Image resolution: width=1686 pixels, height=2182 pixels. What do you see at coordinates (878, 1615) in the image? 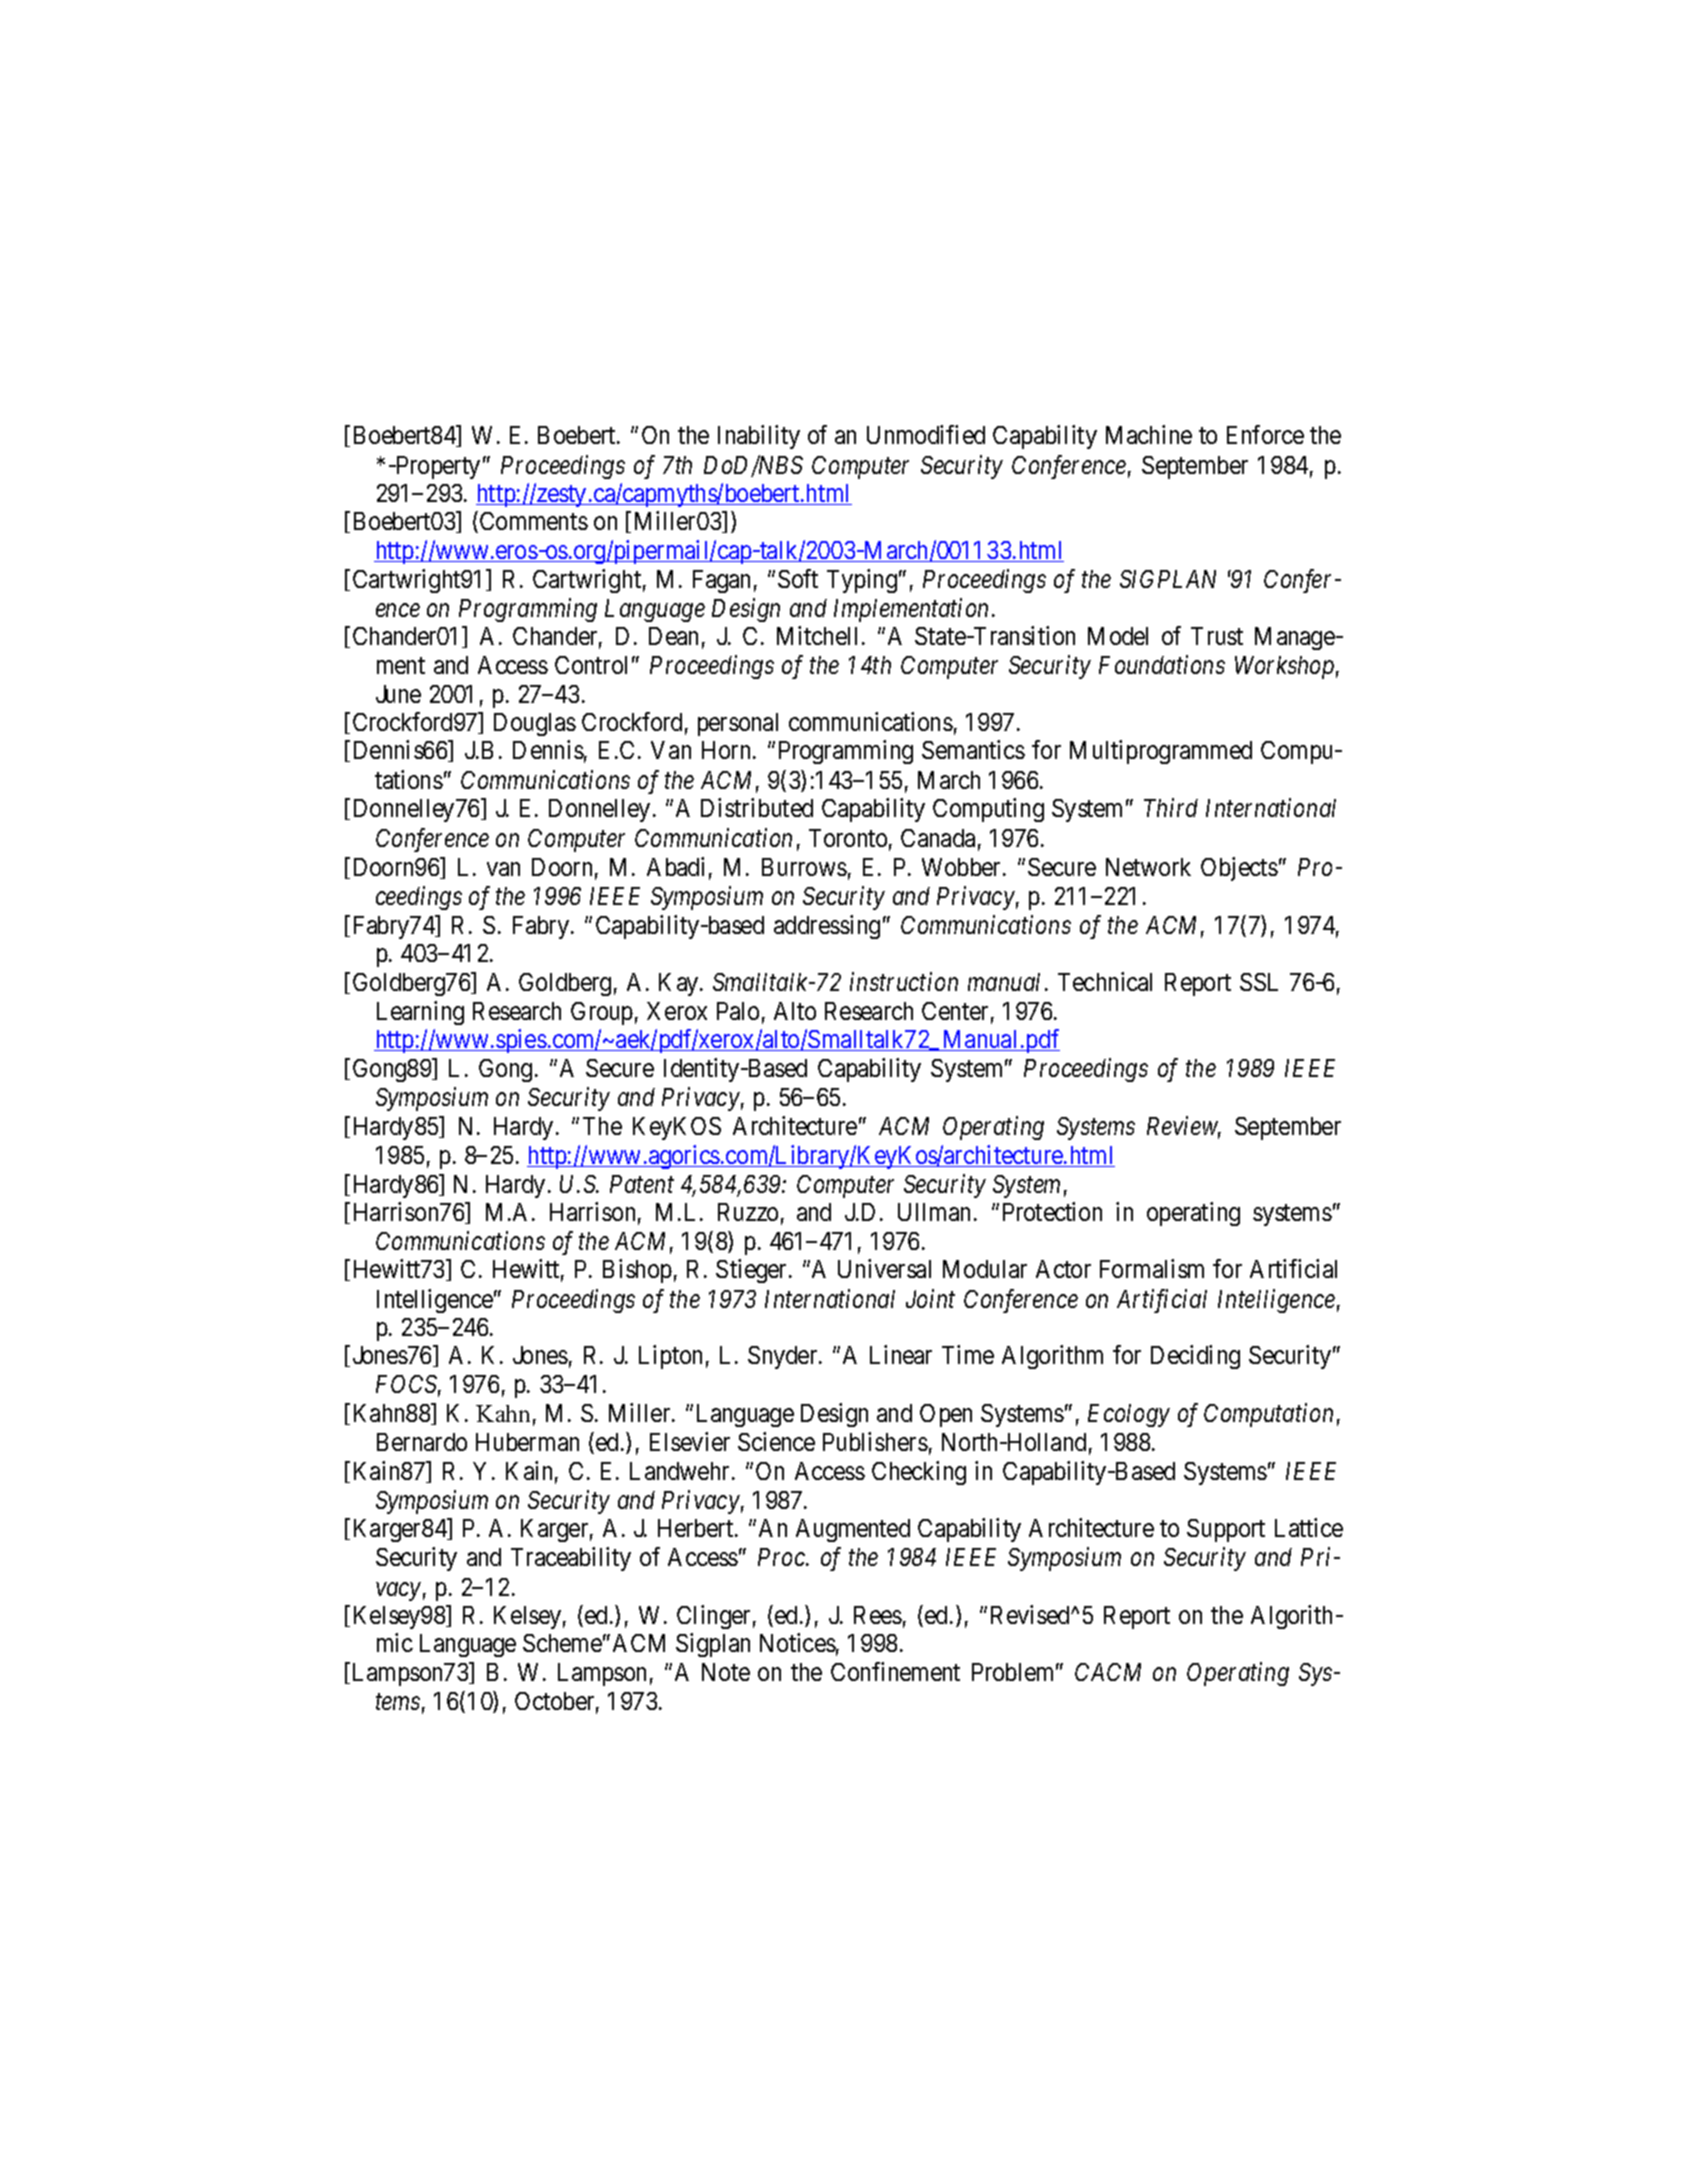
I see `Rees` at bounding box center [878, 1615].
